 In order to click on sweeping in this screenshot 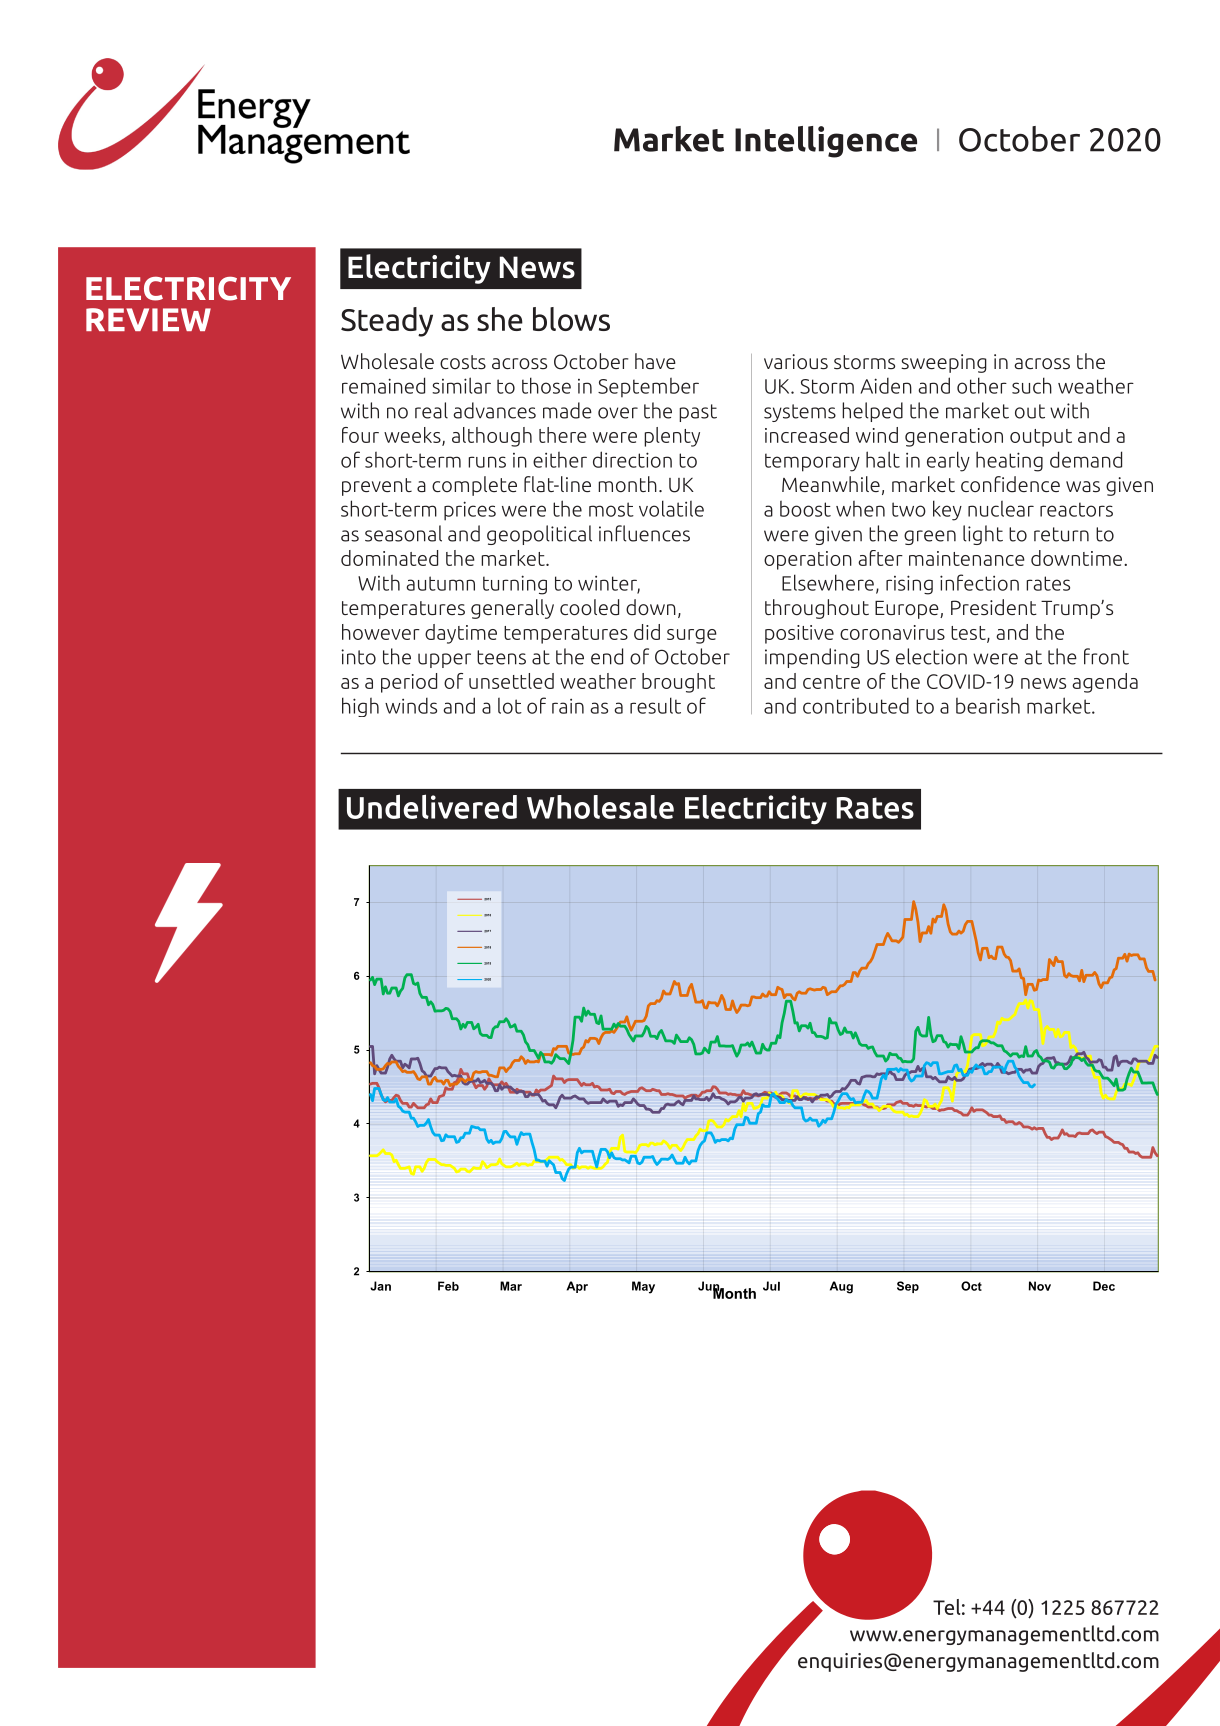, I will do `click(944, 363)`.
